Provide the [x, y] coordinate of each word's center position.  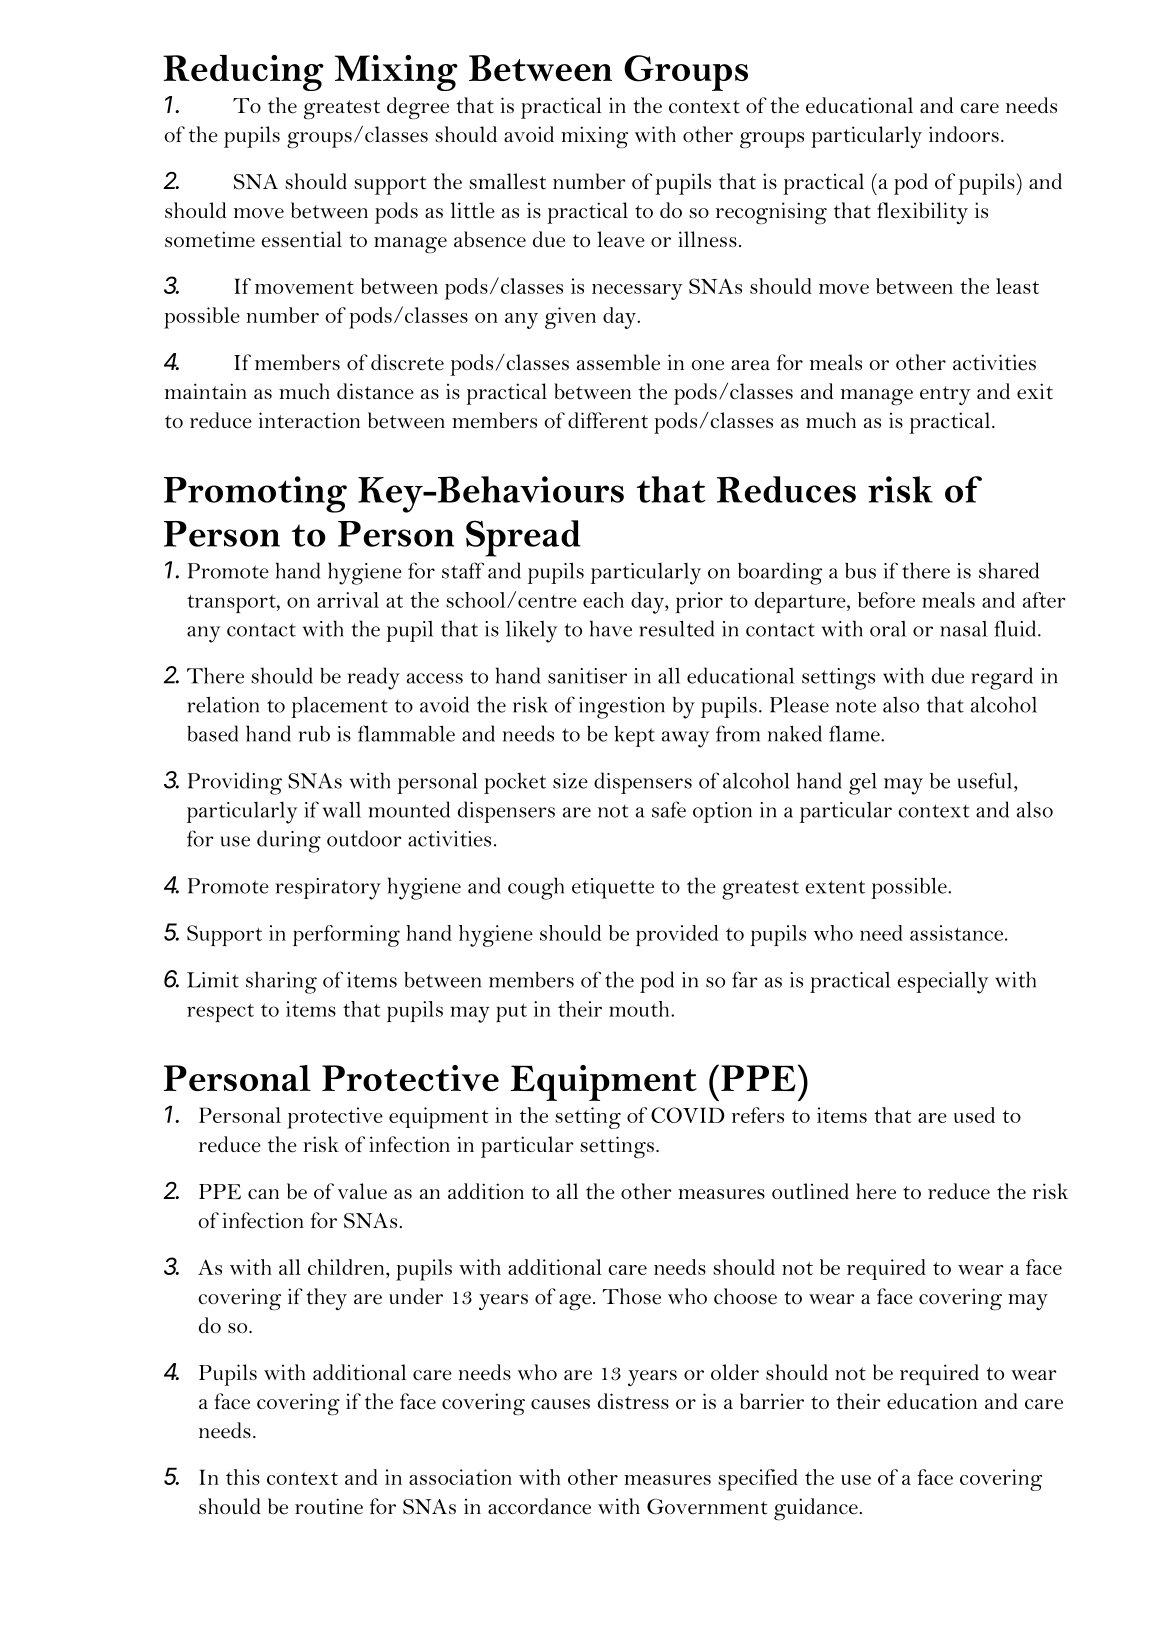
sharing [281, 982]
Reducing [243, 73]
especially [942, 982]
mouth [640, 1009]
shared [1009, 570]
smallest [507, 181]
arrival [348, 600]
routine [329, 1506]
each [603, 600]
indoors [964, 134]
